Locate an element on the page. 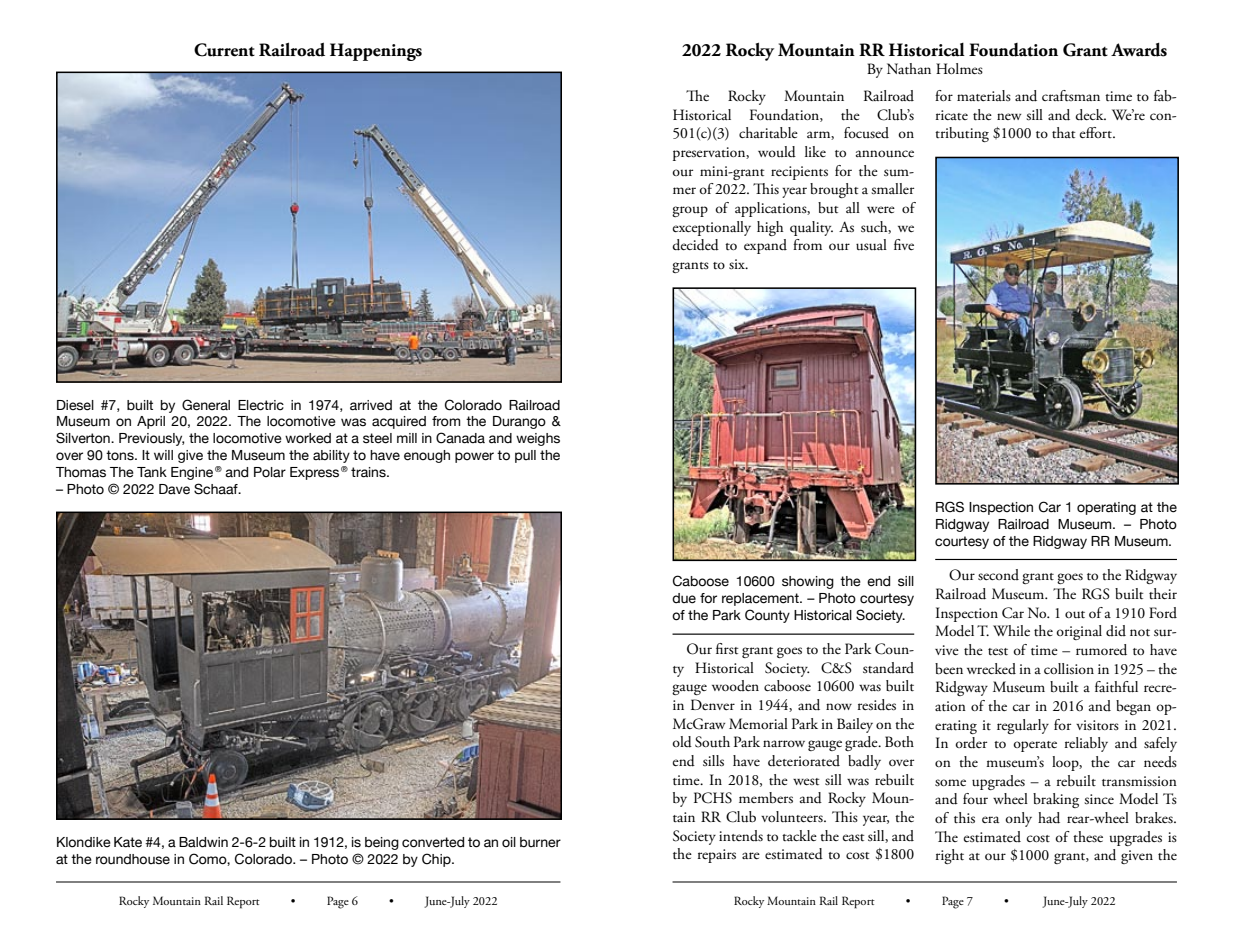 The image size is (1233, 952). test is located at coordinates (998, 652).
